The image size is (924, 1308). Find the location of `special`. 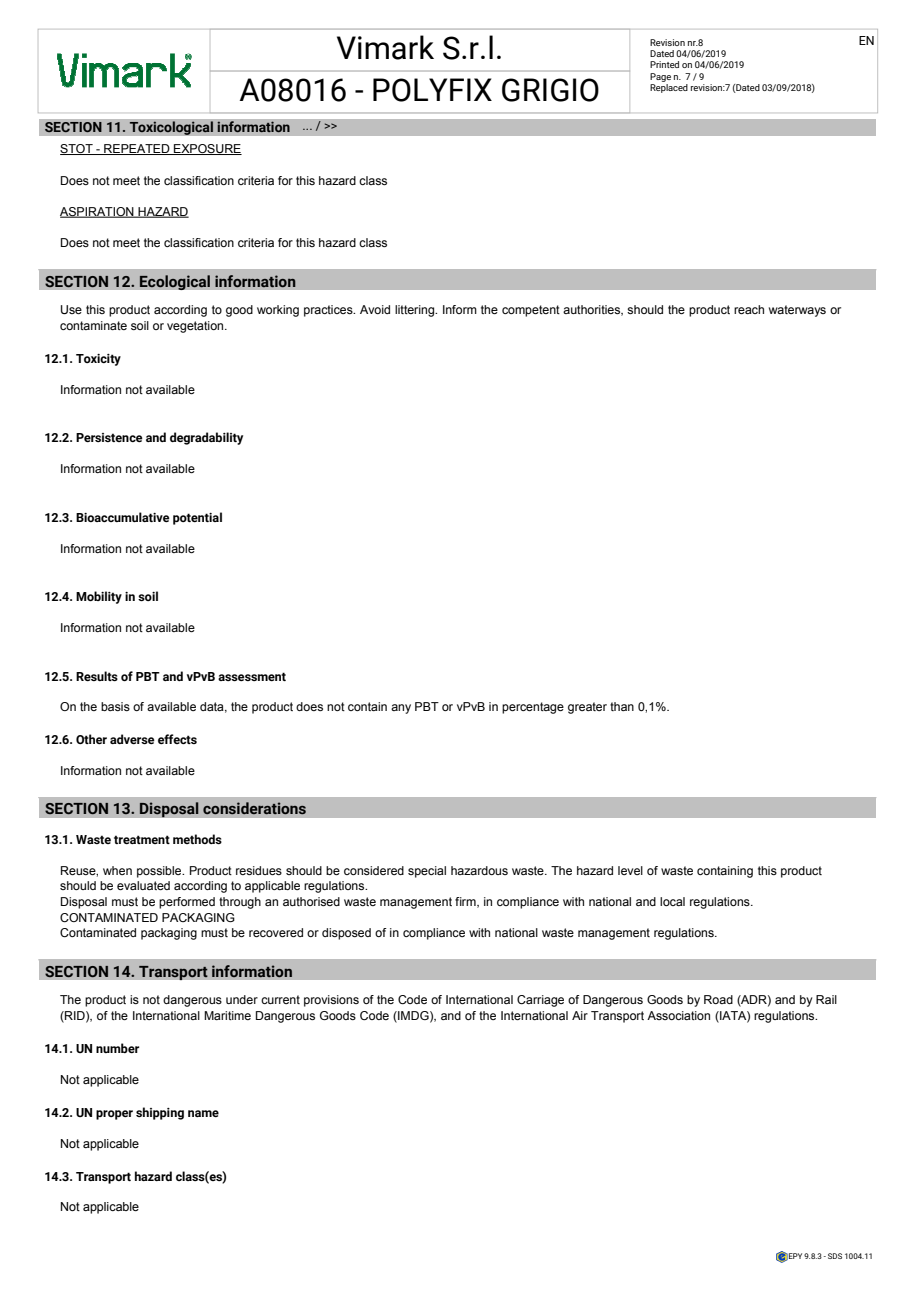

special is located at coordinates (427, 872).
